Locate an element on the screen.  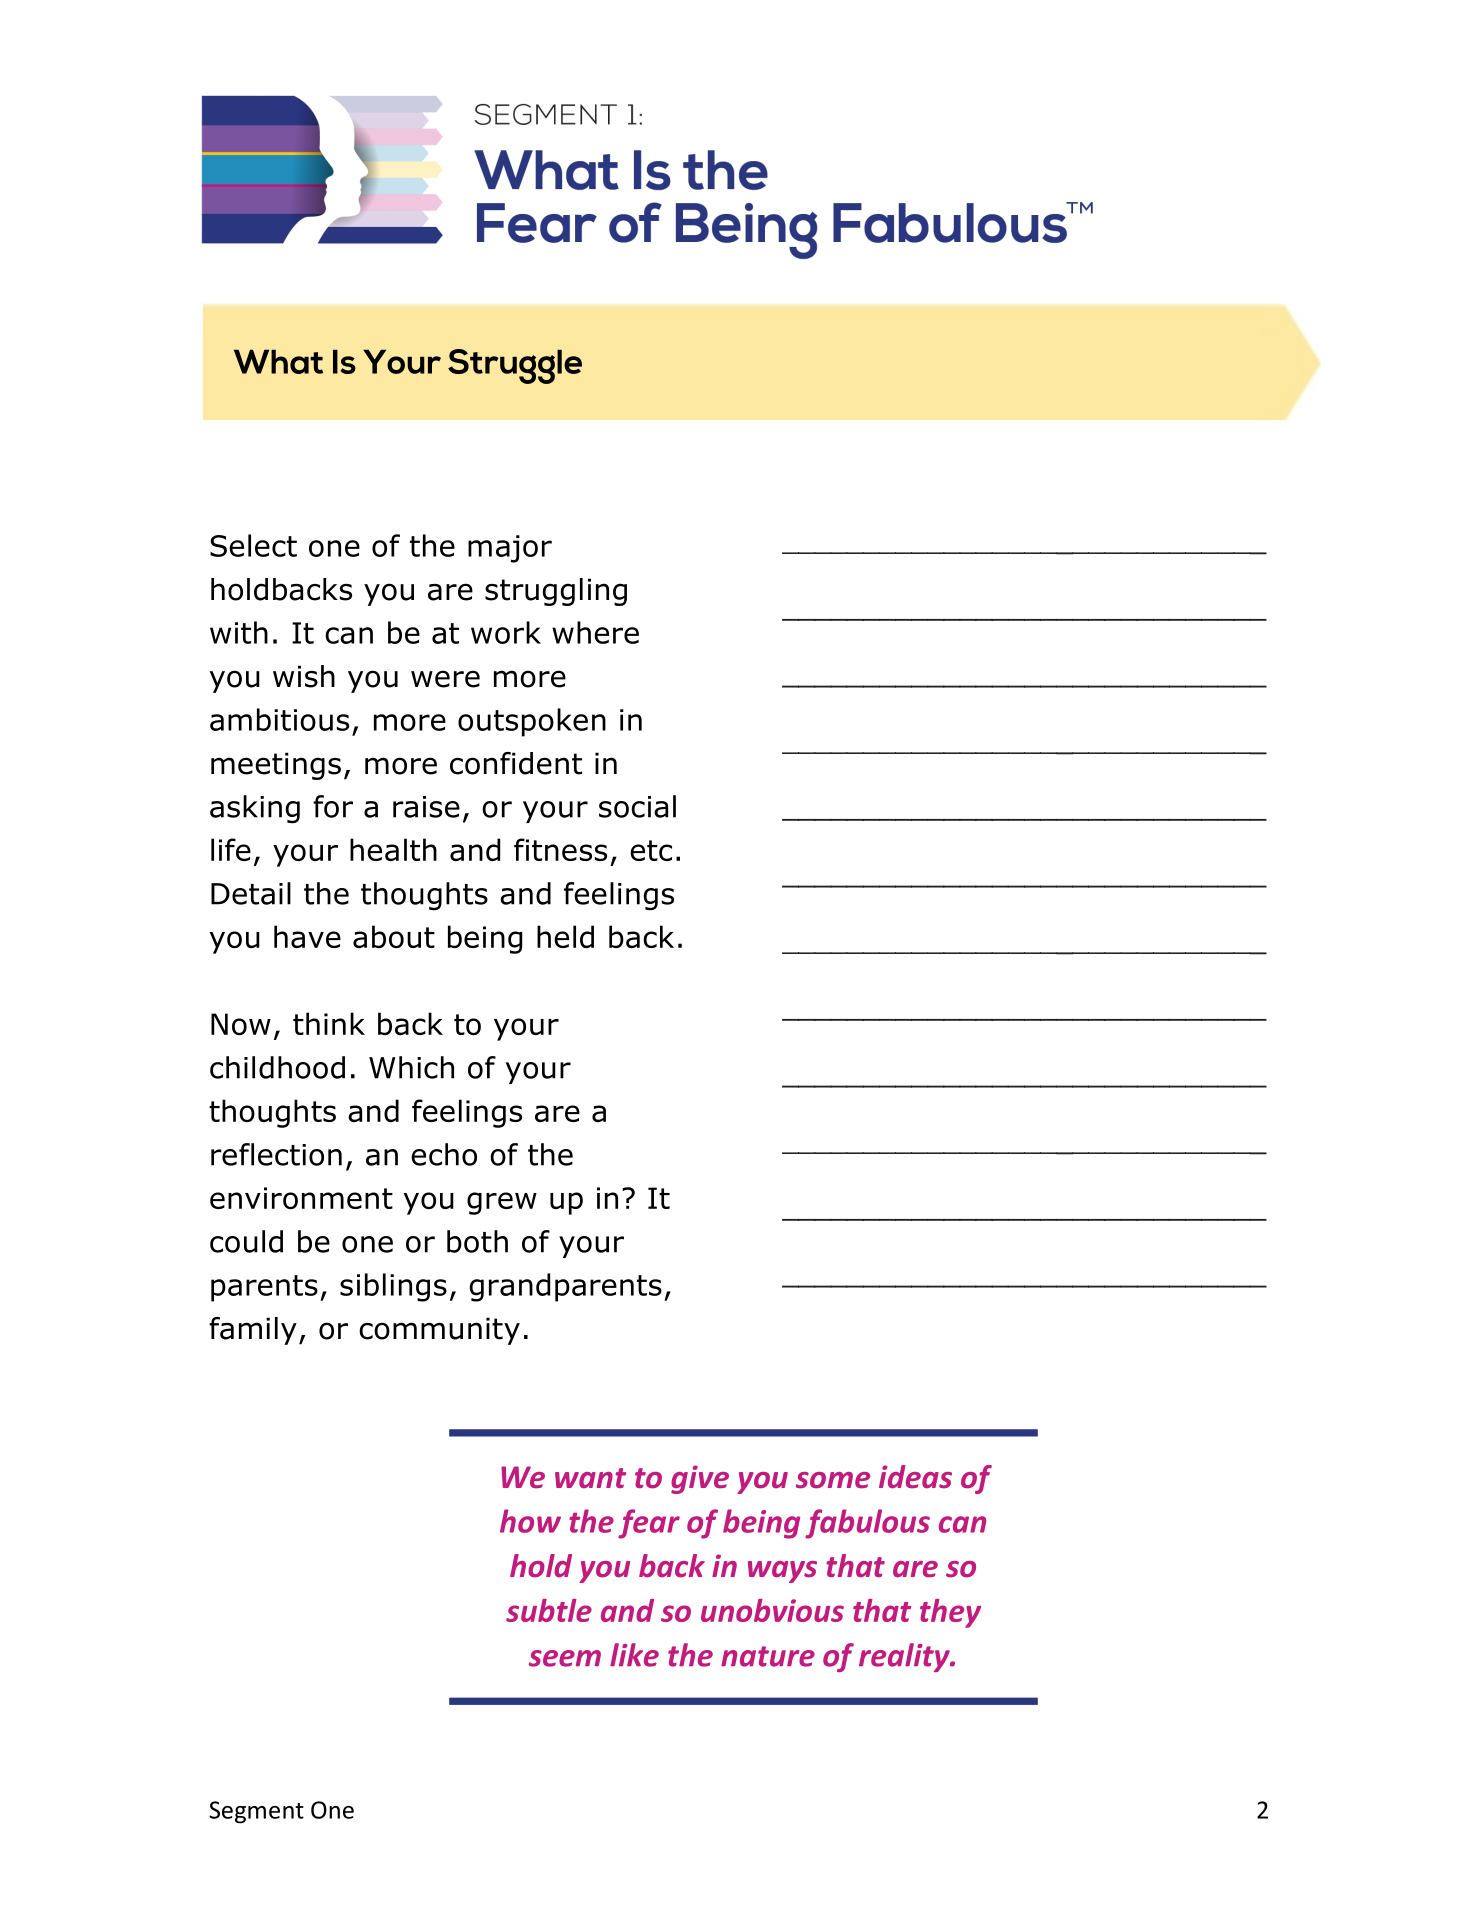
grew is located at coordinates (502, 1203).
